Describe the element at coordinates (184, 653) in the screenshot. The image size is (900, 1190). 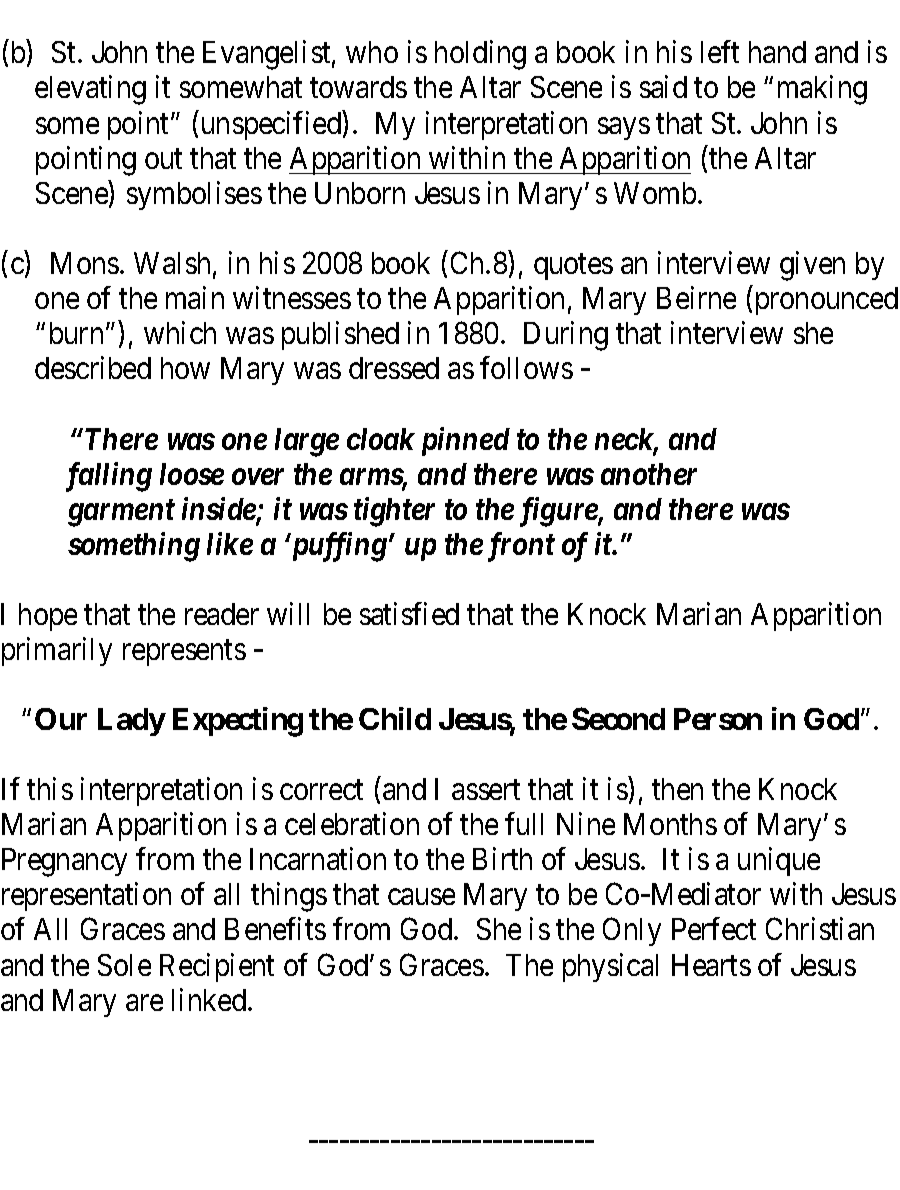
I see `represents` at that location.
